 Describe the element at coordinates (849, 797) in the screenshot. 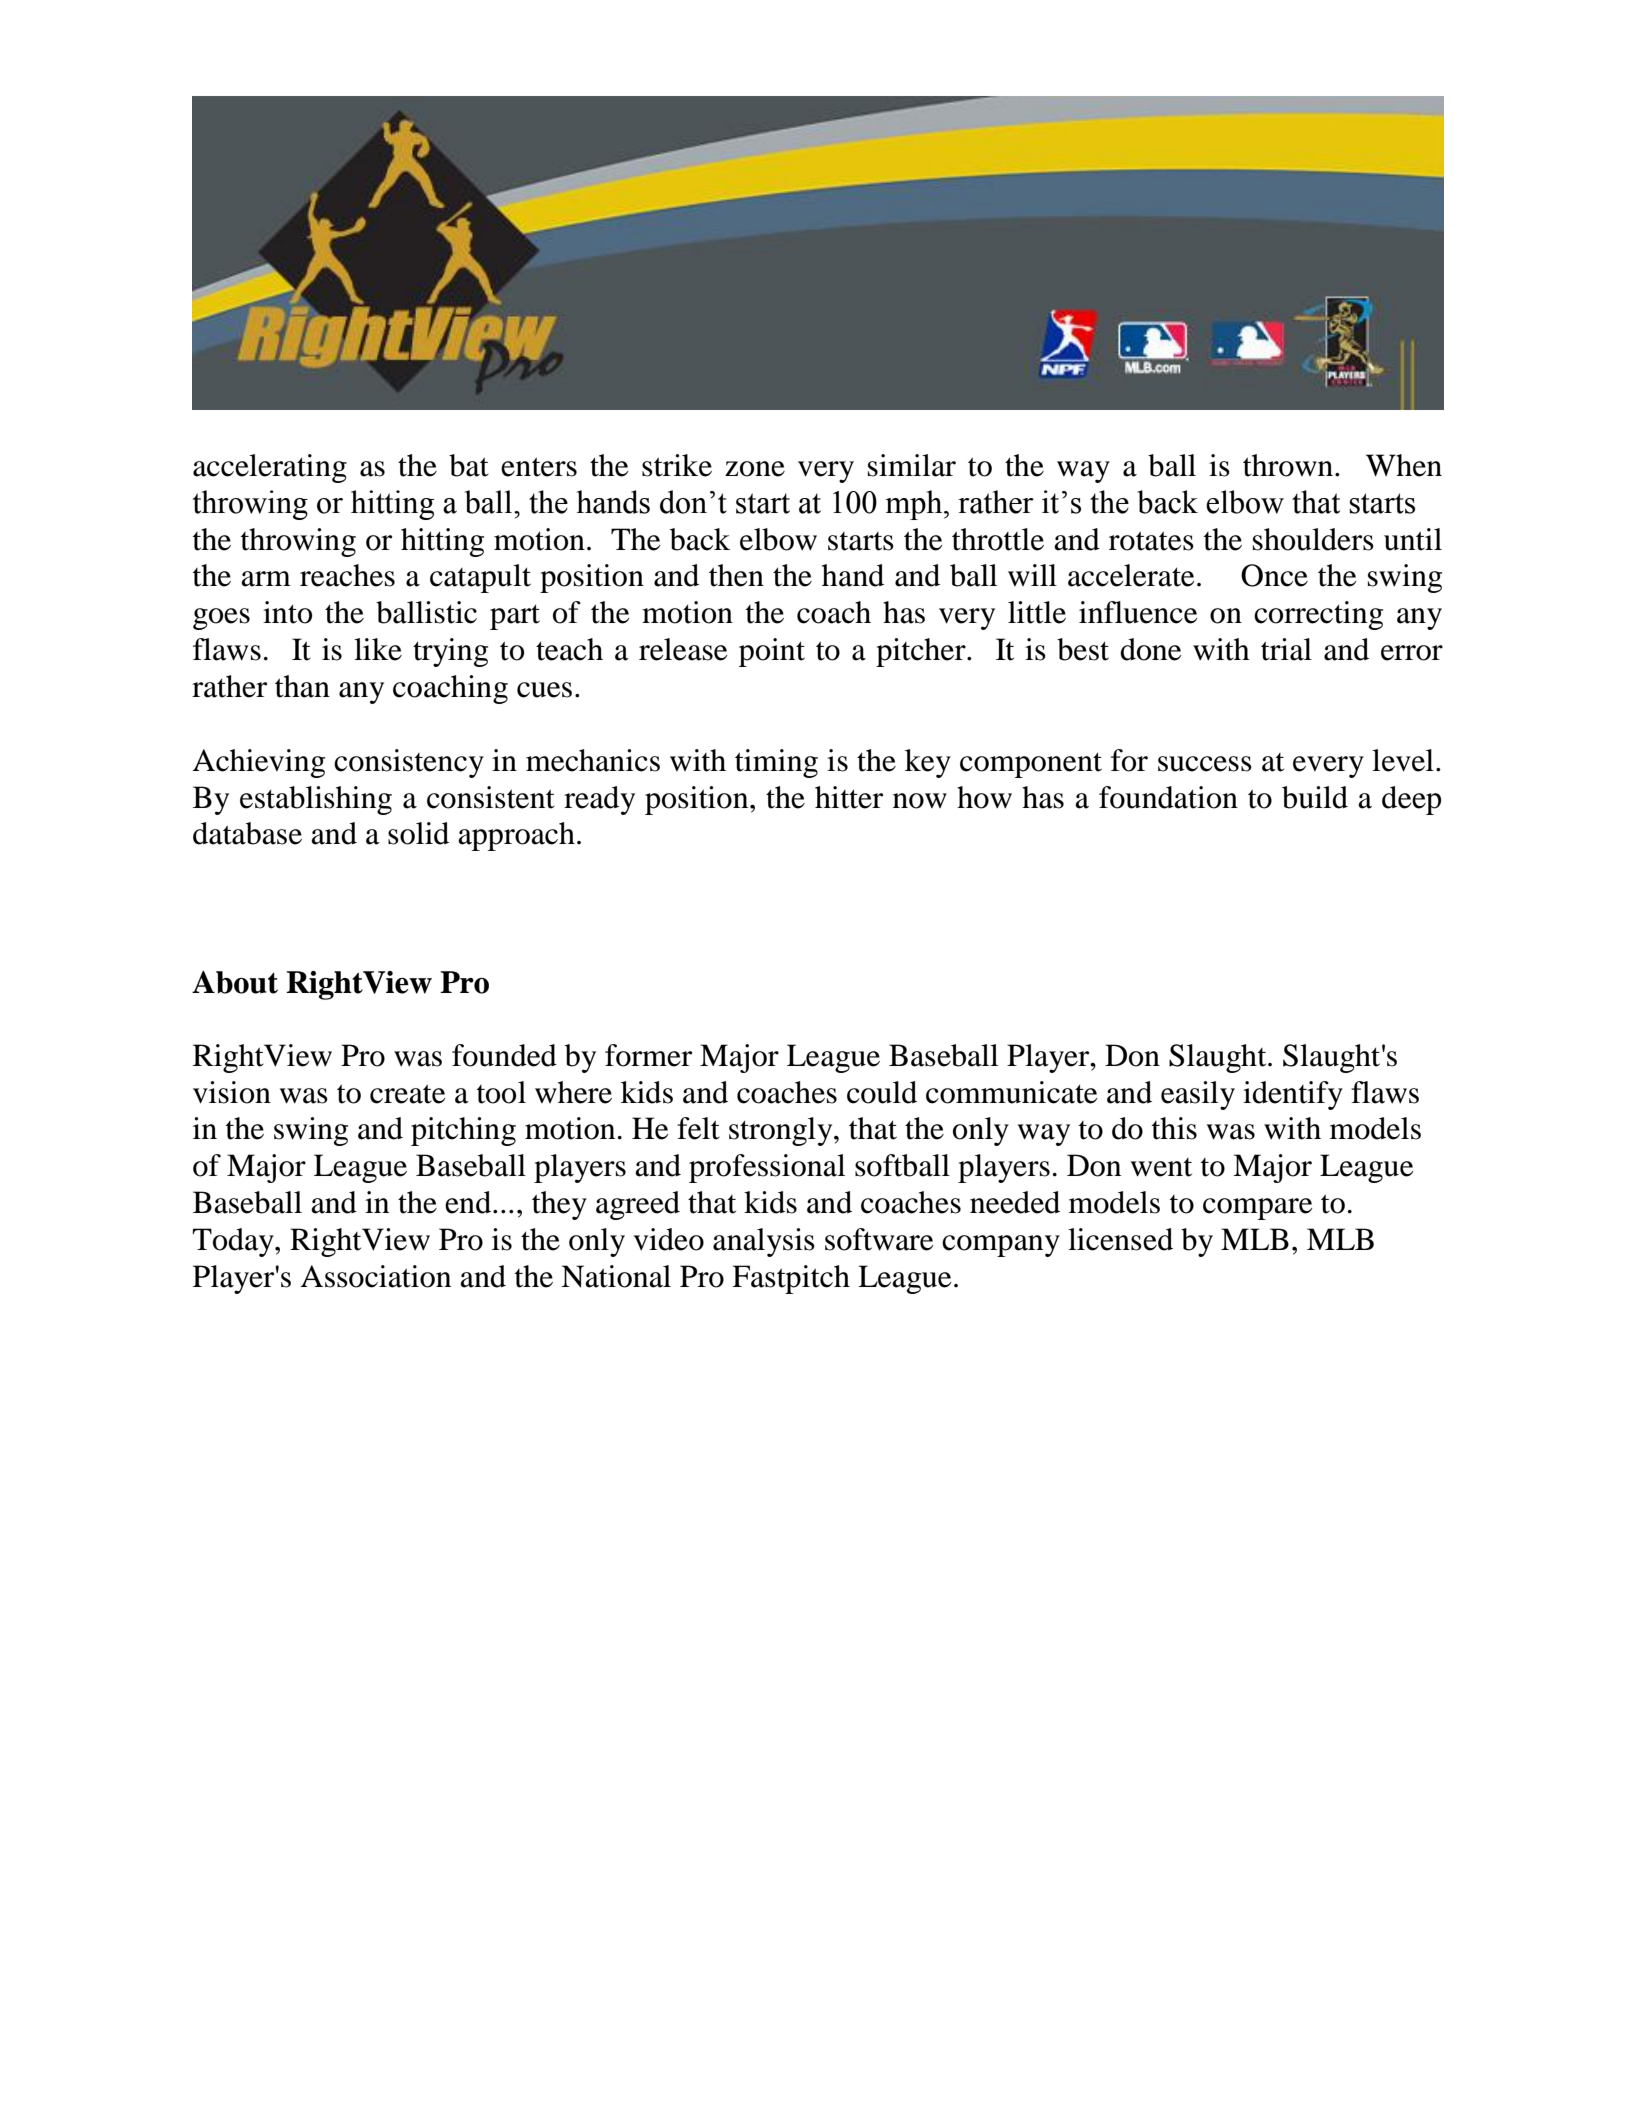

I see `hitter` at that location.
